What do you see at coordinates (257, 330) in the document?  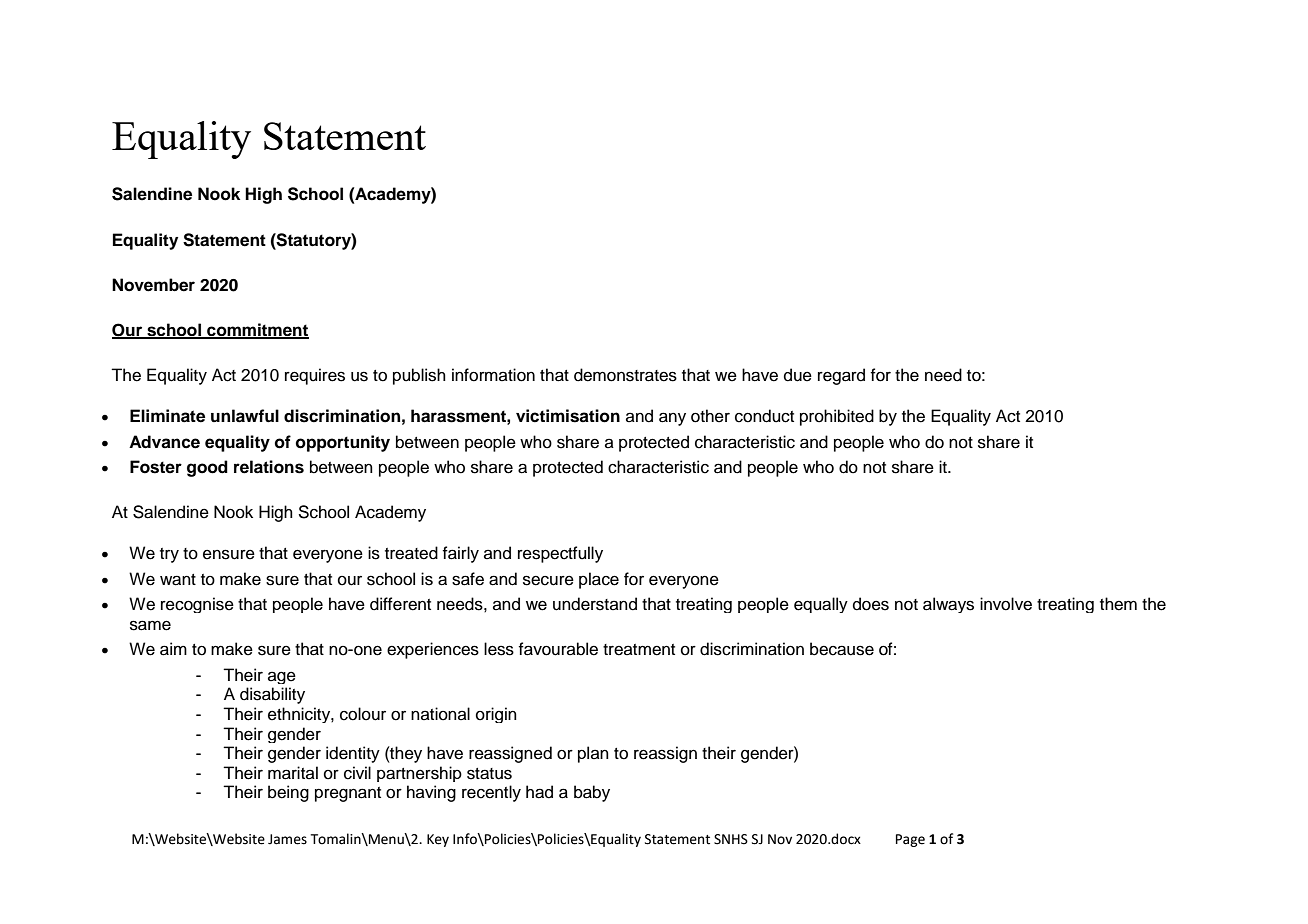 I see `commitment` at bounding box center [257, 330].
